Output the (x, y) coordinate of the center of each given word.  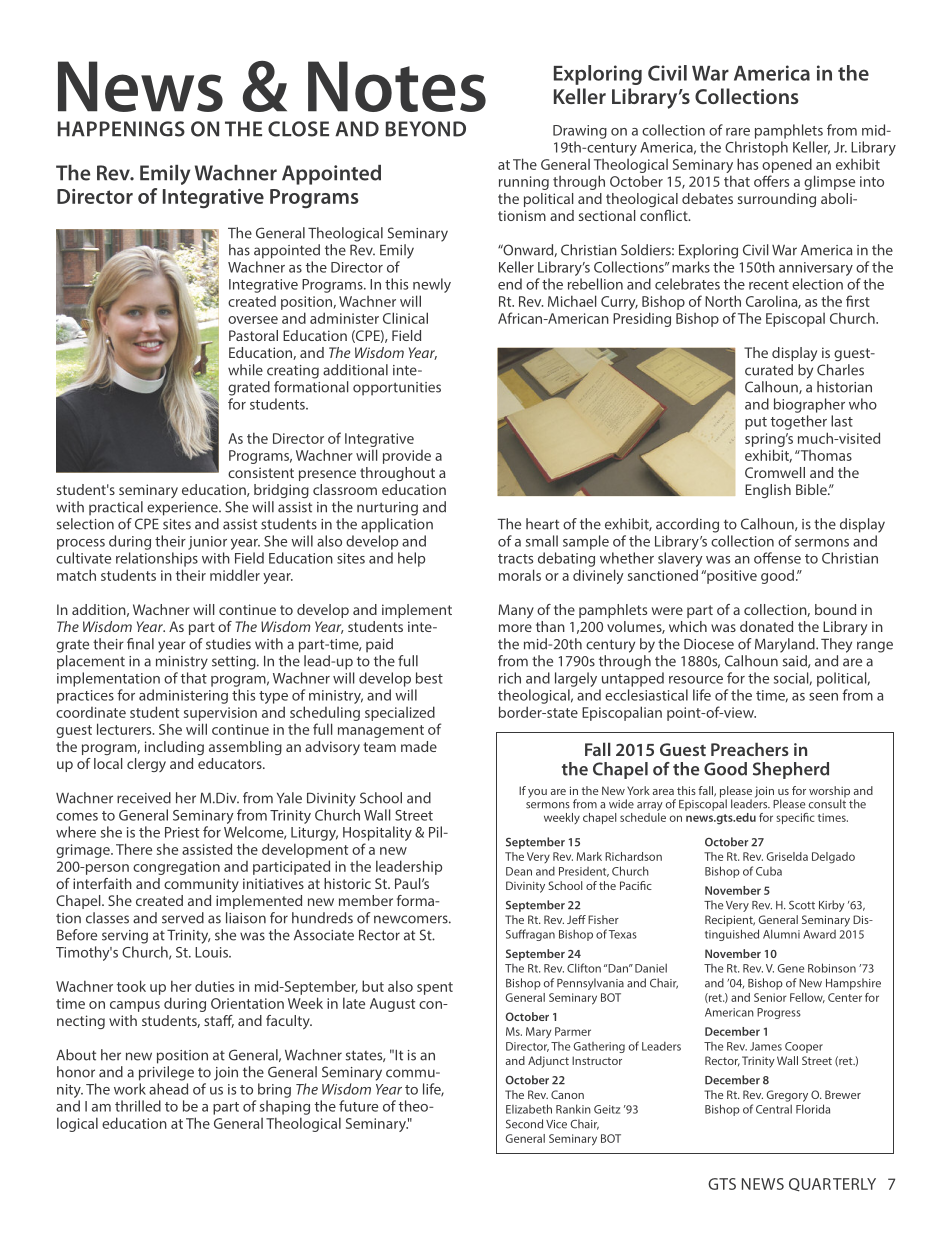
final (140, 644)
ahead (168, 1089)
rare (738, 132)
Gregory (787, 1096)
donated (766, 626)
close (298, 129)
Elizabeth (529, 1109)
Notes (397, 86)
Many (516, 611)
